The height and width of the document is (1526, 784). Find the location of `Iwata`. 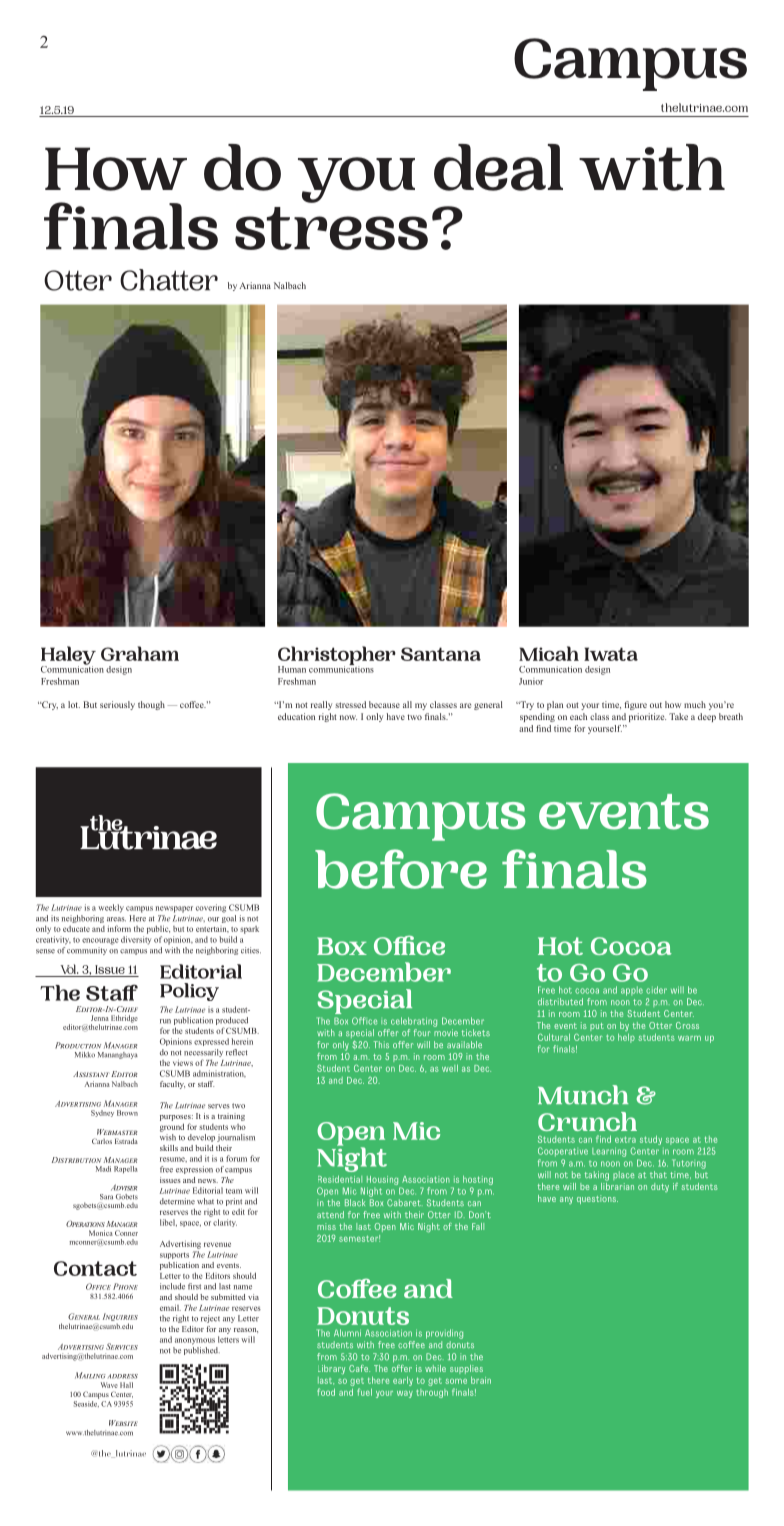

Iwata is located at coordinates (611, 654).
